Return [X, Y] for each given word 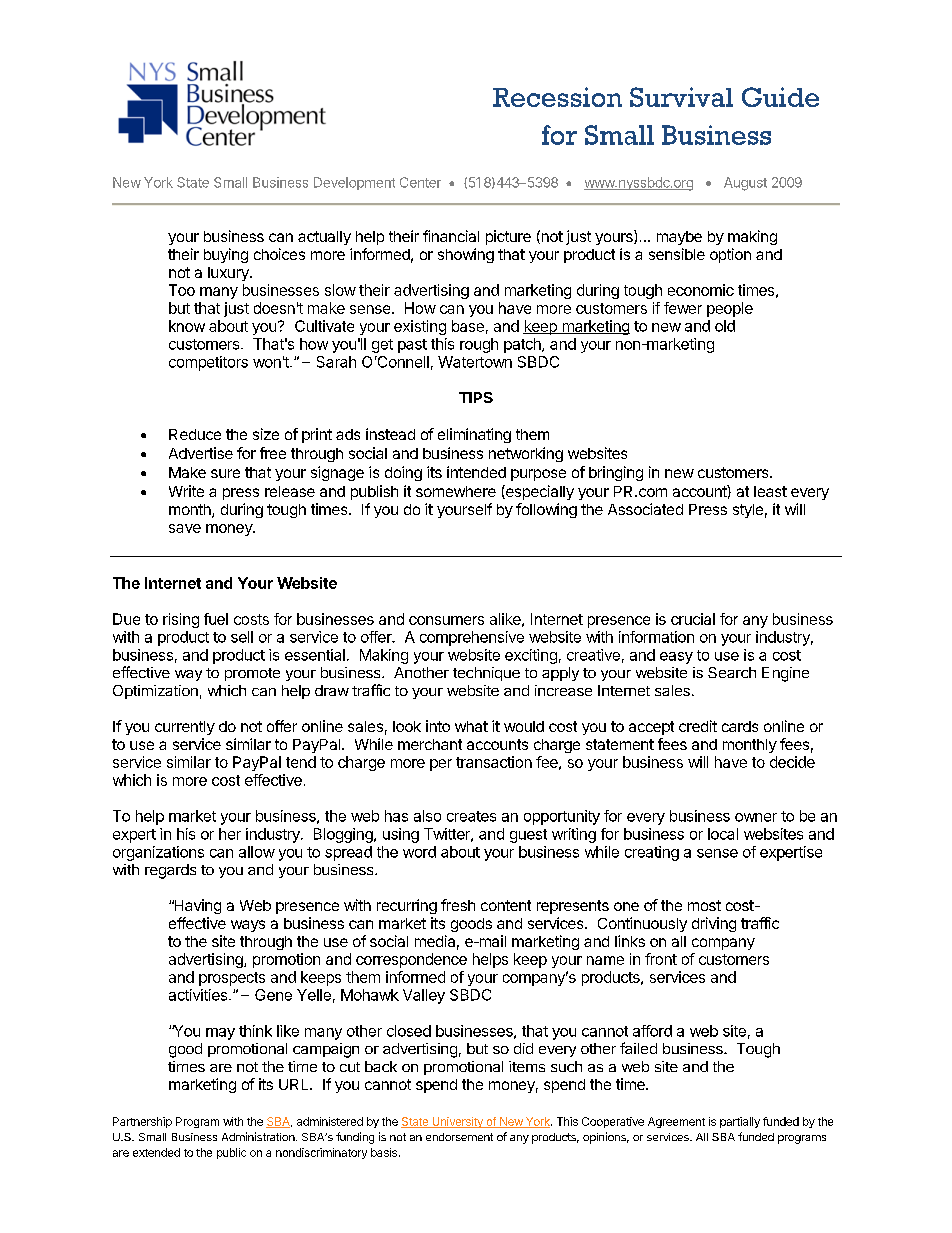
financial [451, 236]
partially [740, 1122]
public [231, 1153]
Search [732, 672]
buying [226, 255]
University [457, 1122]
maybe [679, 238]
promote [252, 674]
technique [486, 674]
